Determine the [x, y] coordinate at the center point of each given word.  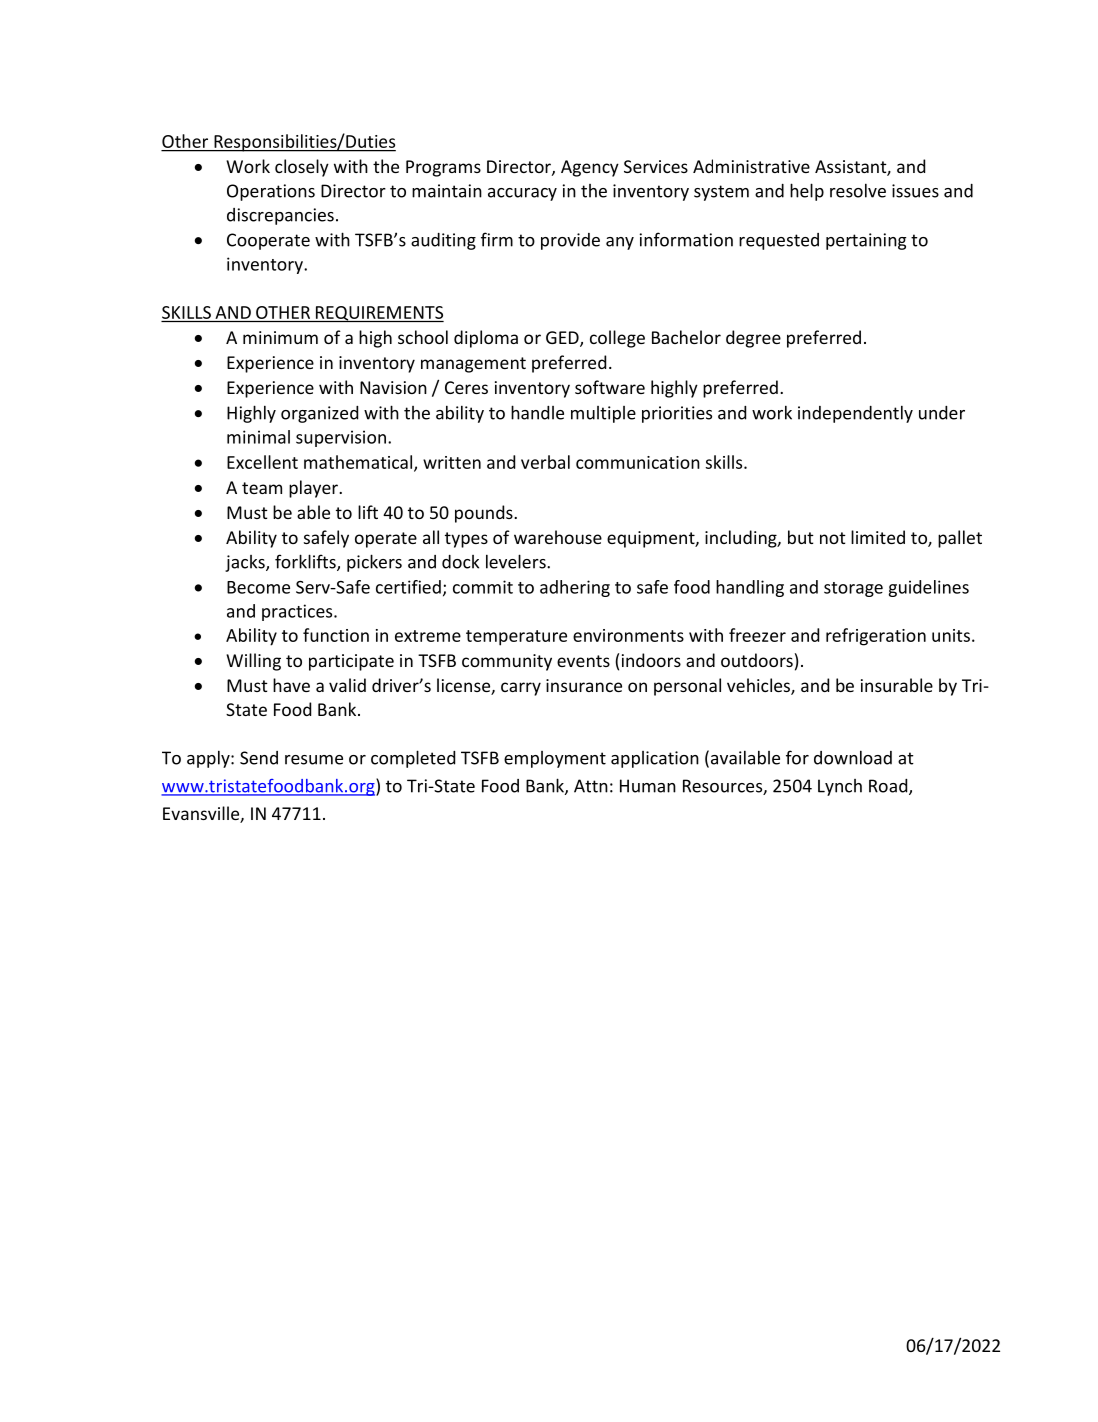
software [610, 387]
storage [853, 589]
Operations [271, 192]
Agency [590, 168]
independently [855, 414]
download [853, 757]
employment [555, 759]
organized [319, 414]
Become [258, 587]
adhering [575, 588]
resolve [858, 190]
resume [314, 760]
